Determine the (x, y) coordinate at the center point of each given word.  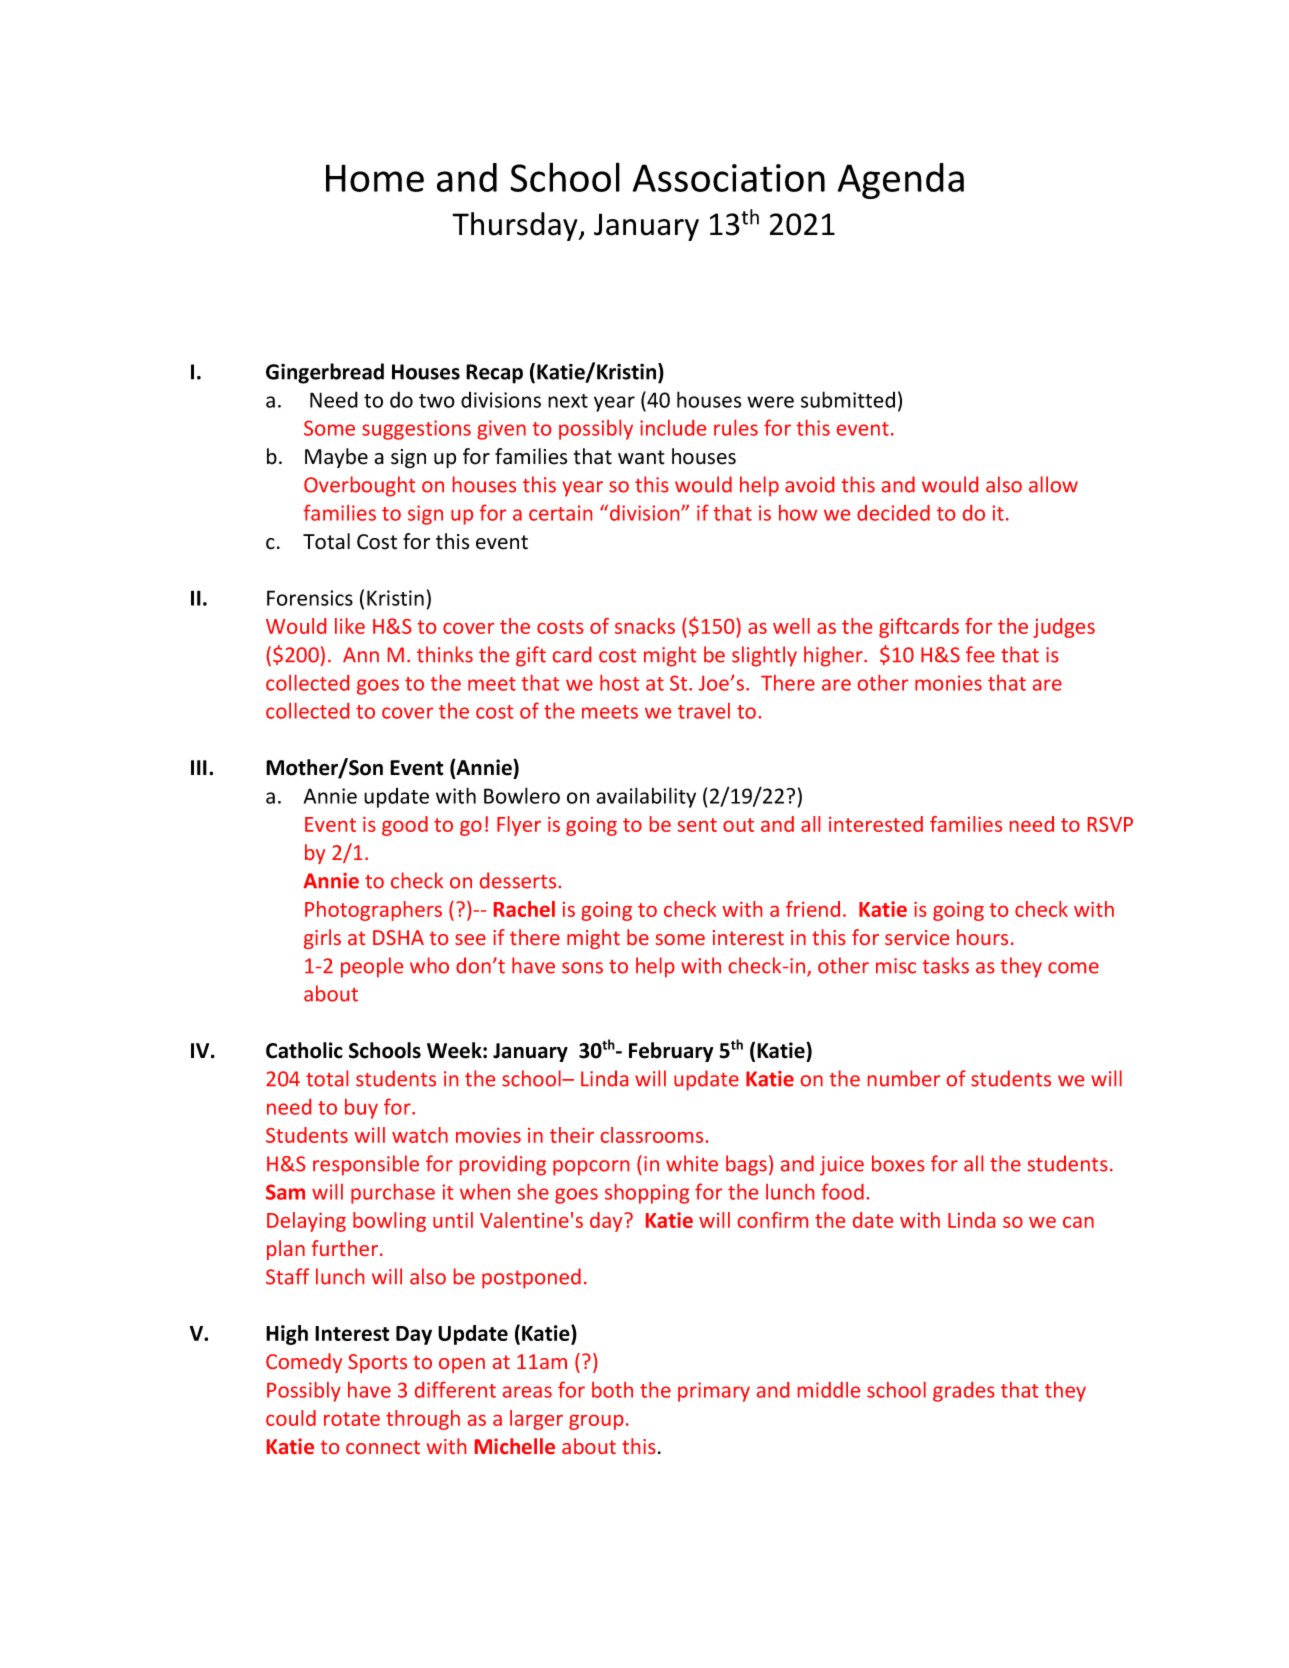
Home (375, 178)
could (291, 1418)
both (612, 1390)
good (405, 826)
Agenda (901, 181)
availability (646, 797)
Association (729, 178)
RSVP (1110, 824)
